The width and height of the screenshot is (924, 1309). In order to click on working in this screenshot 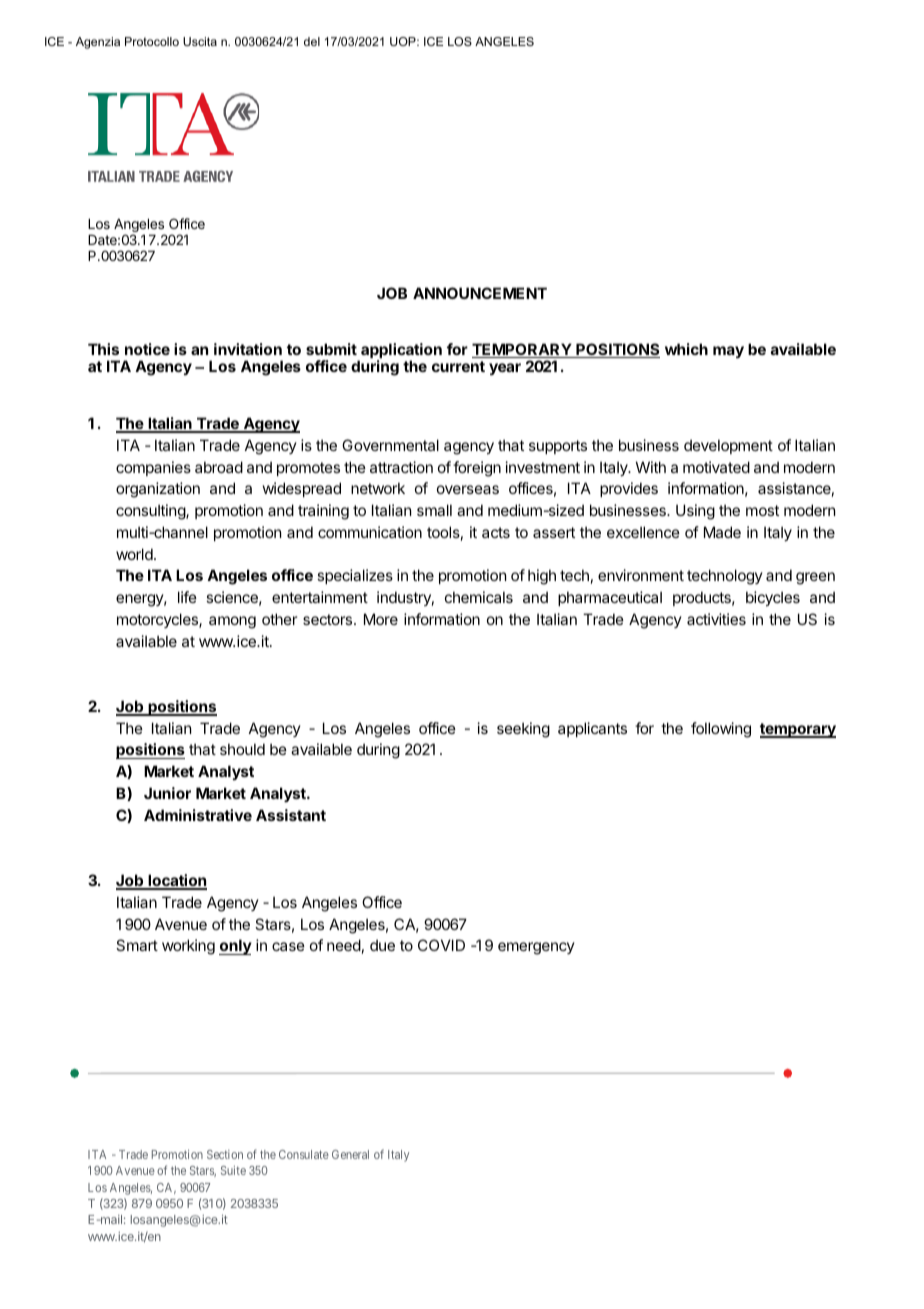, I will do `click(188, 947)`.
